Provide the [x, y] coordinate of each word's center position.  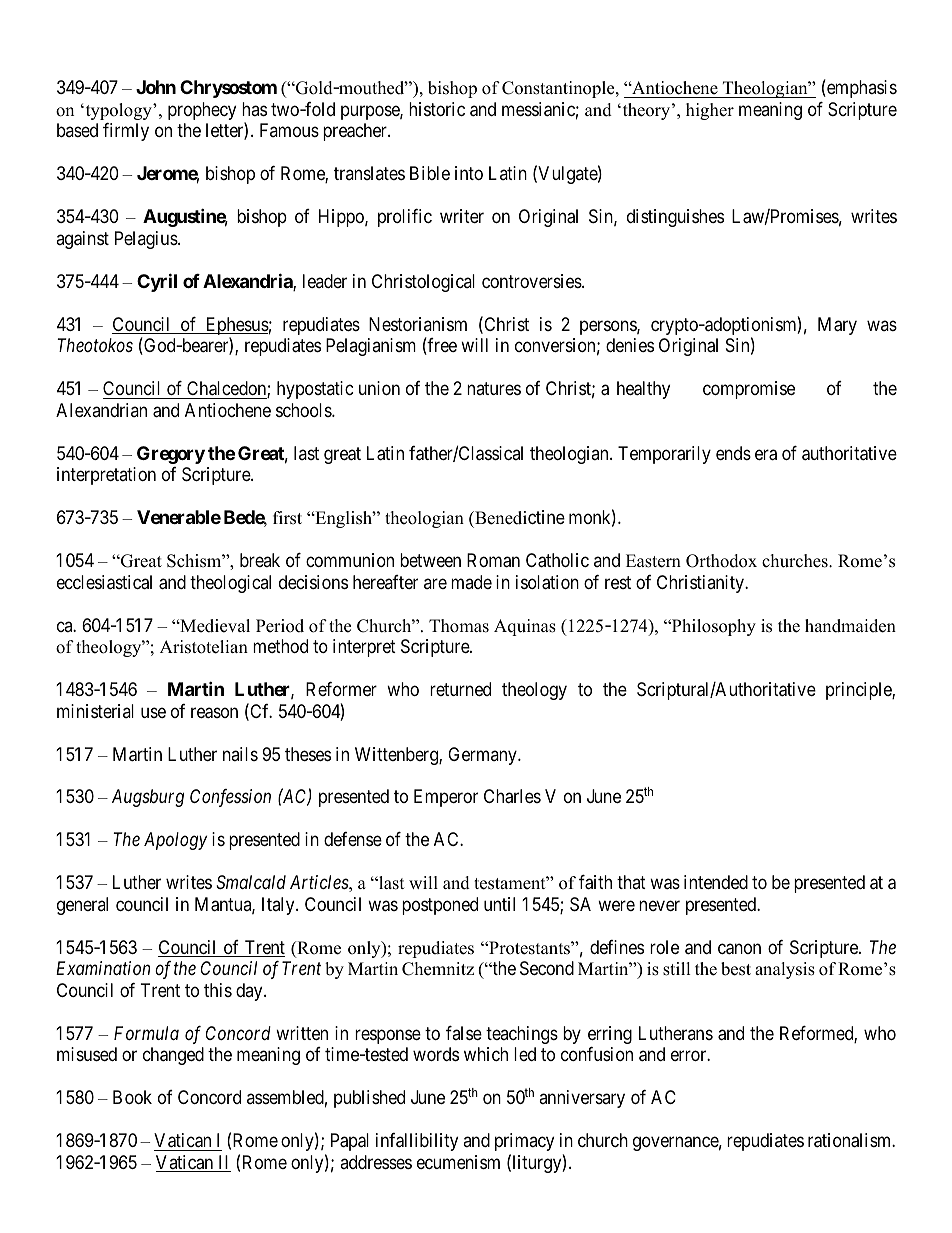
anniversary [582, 1099]
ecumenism [458, 1162]
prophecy [202, 111]
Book [132, 1097]
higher [710, 111]
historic [437, 109]
